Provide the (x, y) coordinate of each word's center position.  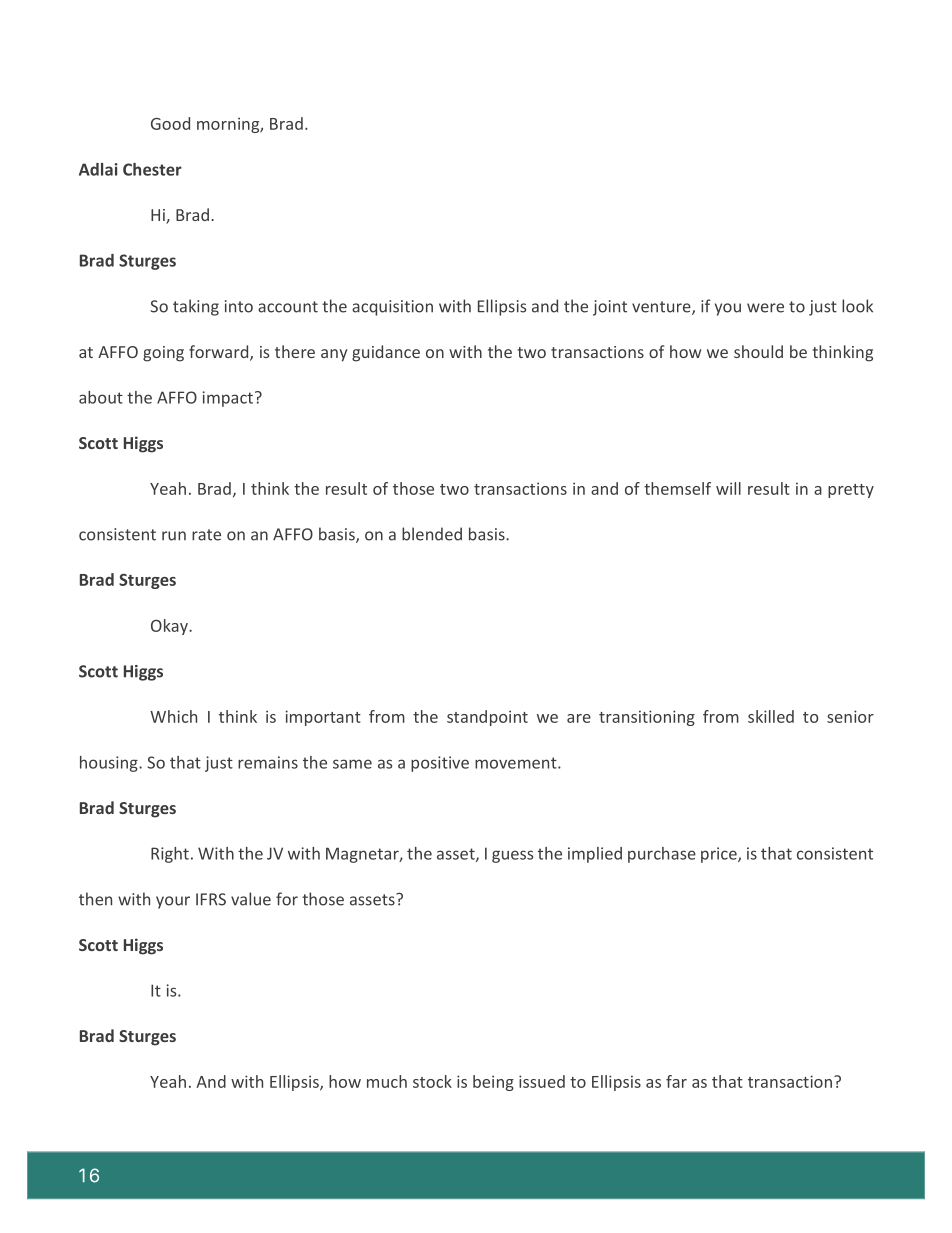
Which (173, 716)
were (765, 308)
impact (228, 399)
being (493, 1083)
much (387, 1081)
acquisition (392, 308)
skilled (771, 716)
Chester (152, 169)
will (728, 488)
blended (432, 534)
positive (440, 764)
